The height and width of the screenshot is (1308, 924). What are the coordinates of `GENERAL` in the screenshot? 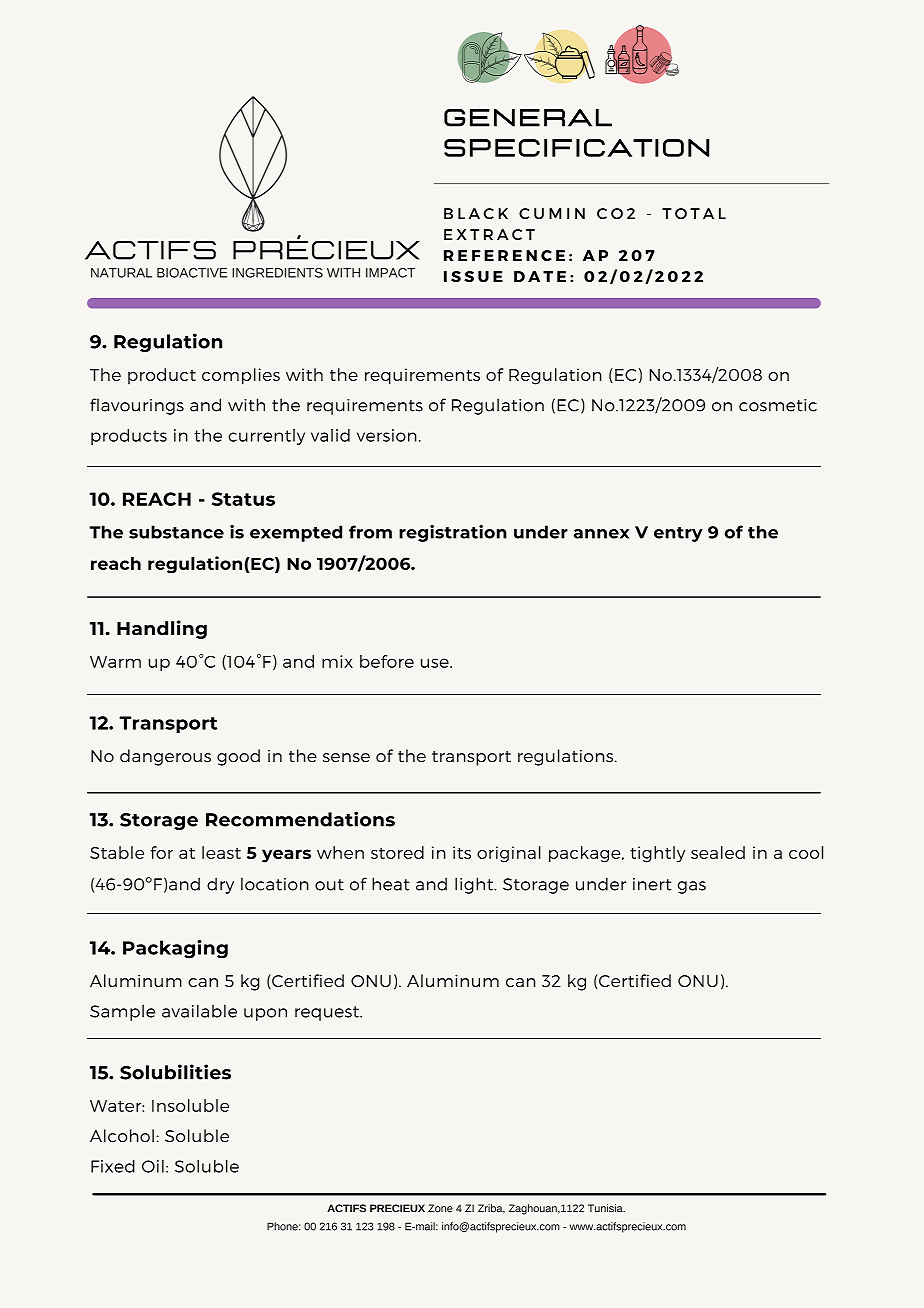 It's located at (528, 118).
